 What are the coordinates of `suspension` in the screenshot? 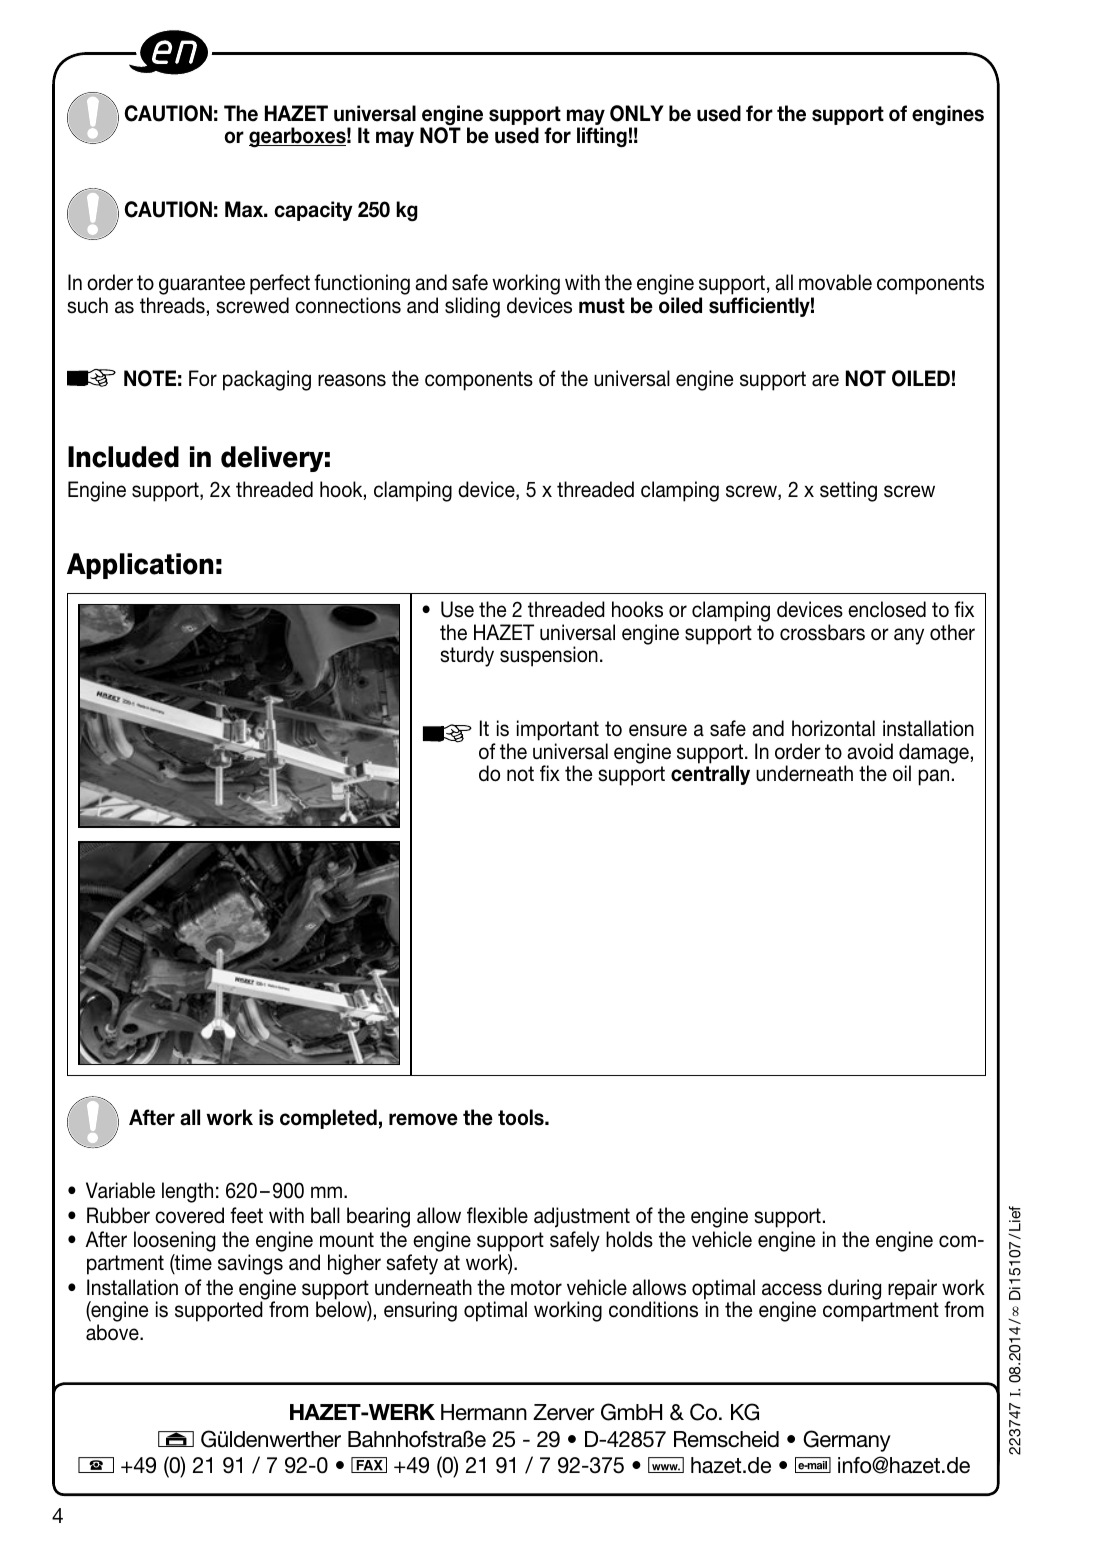 It's located at (549, 656).
